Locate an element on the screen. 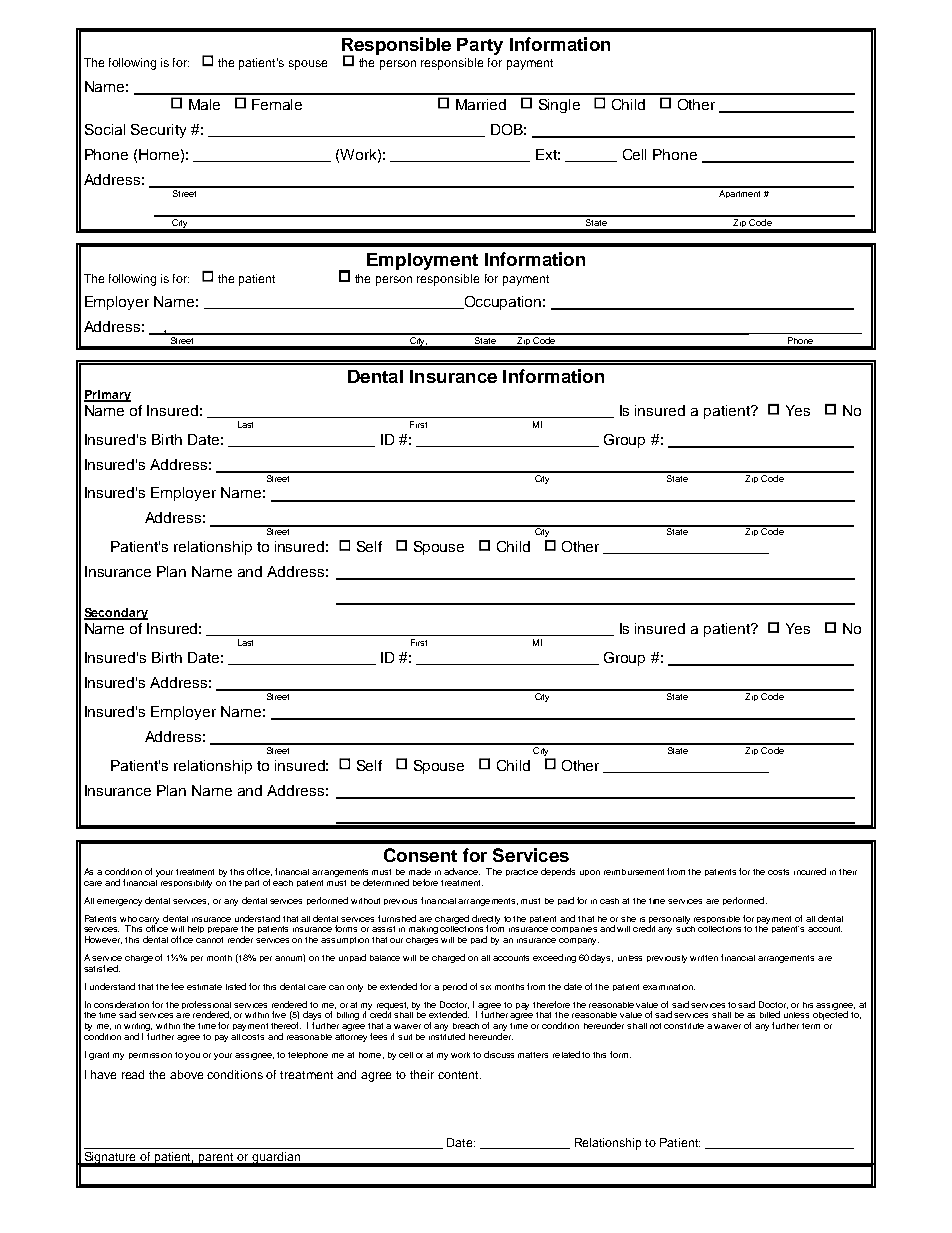 The width and height of the screenshot is (952, 1233). Consent is located at coordinates (420, 855).
